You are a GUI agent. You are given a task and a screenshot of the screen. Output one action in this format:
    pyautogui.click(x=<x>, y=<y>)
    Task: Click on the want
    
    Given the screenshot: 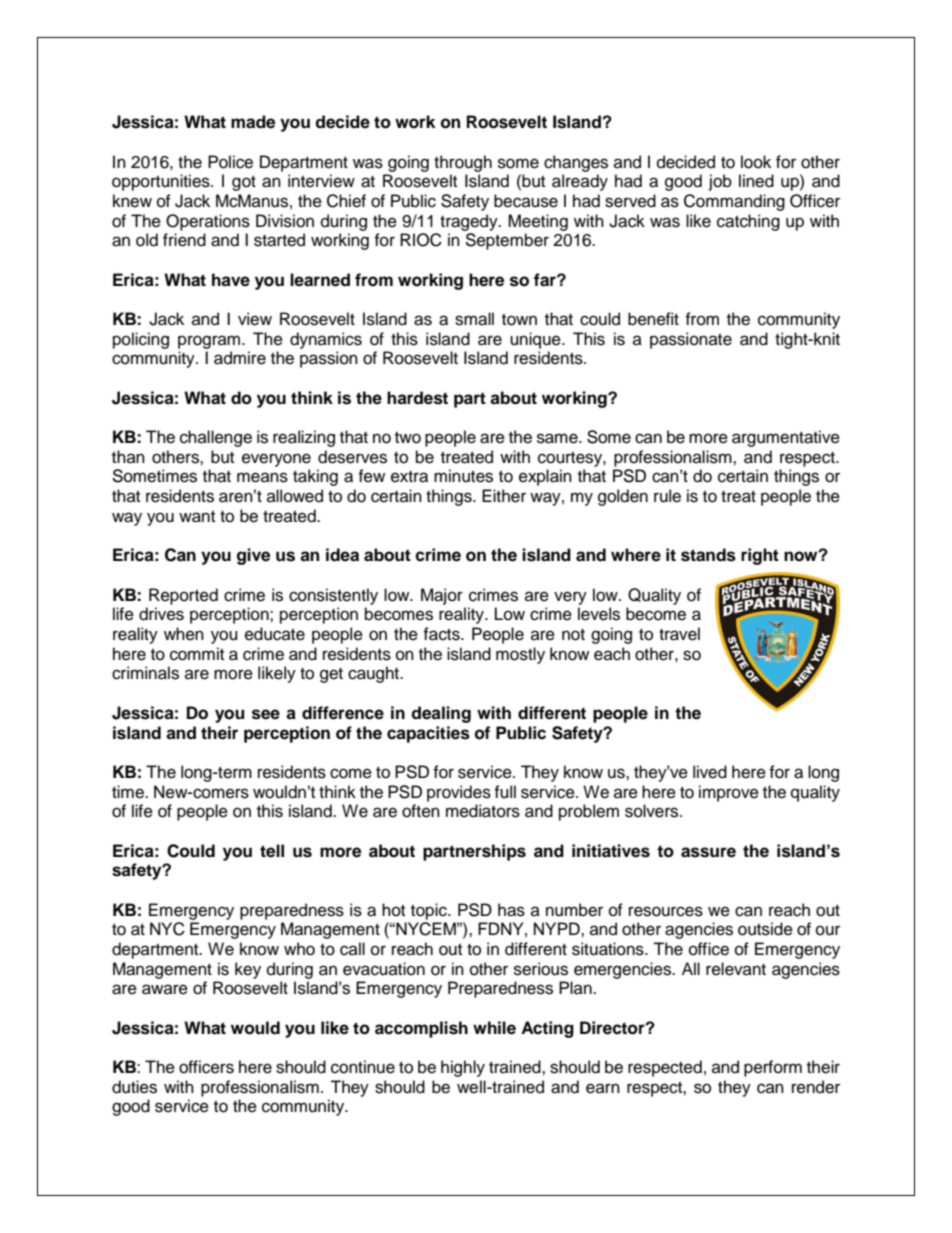 What is the action you would take?
    pyautogui.click(x=197, y=517)
